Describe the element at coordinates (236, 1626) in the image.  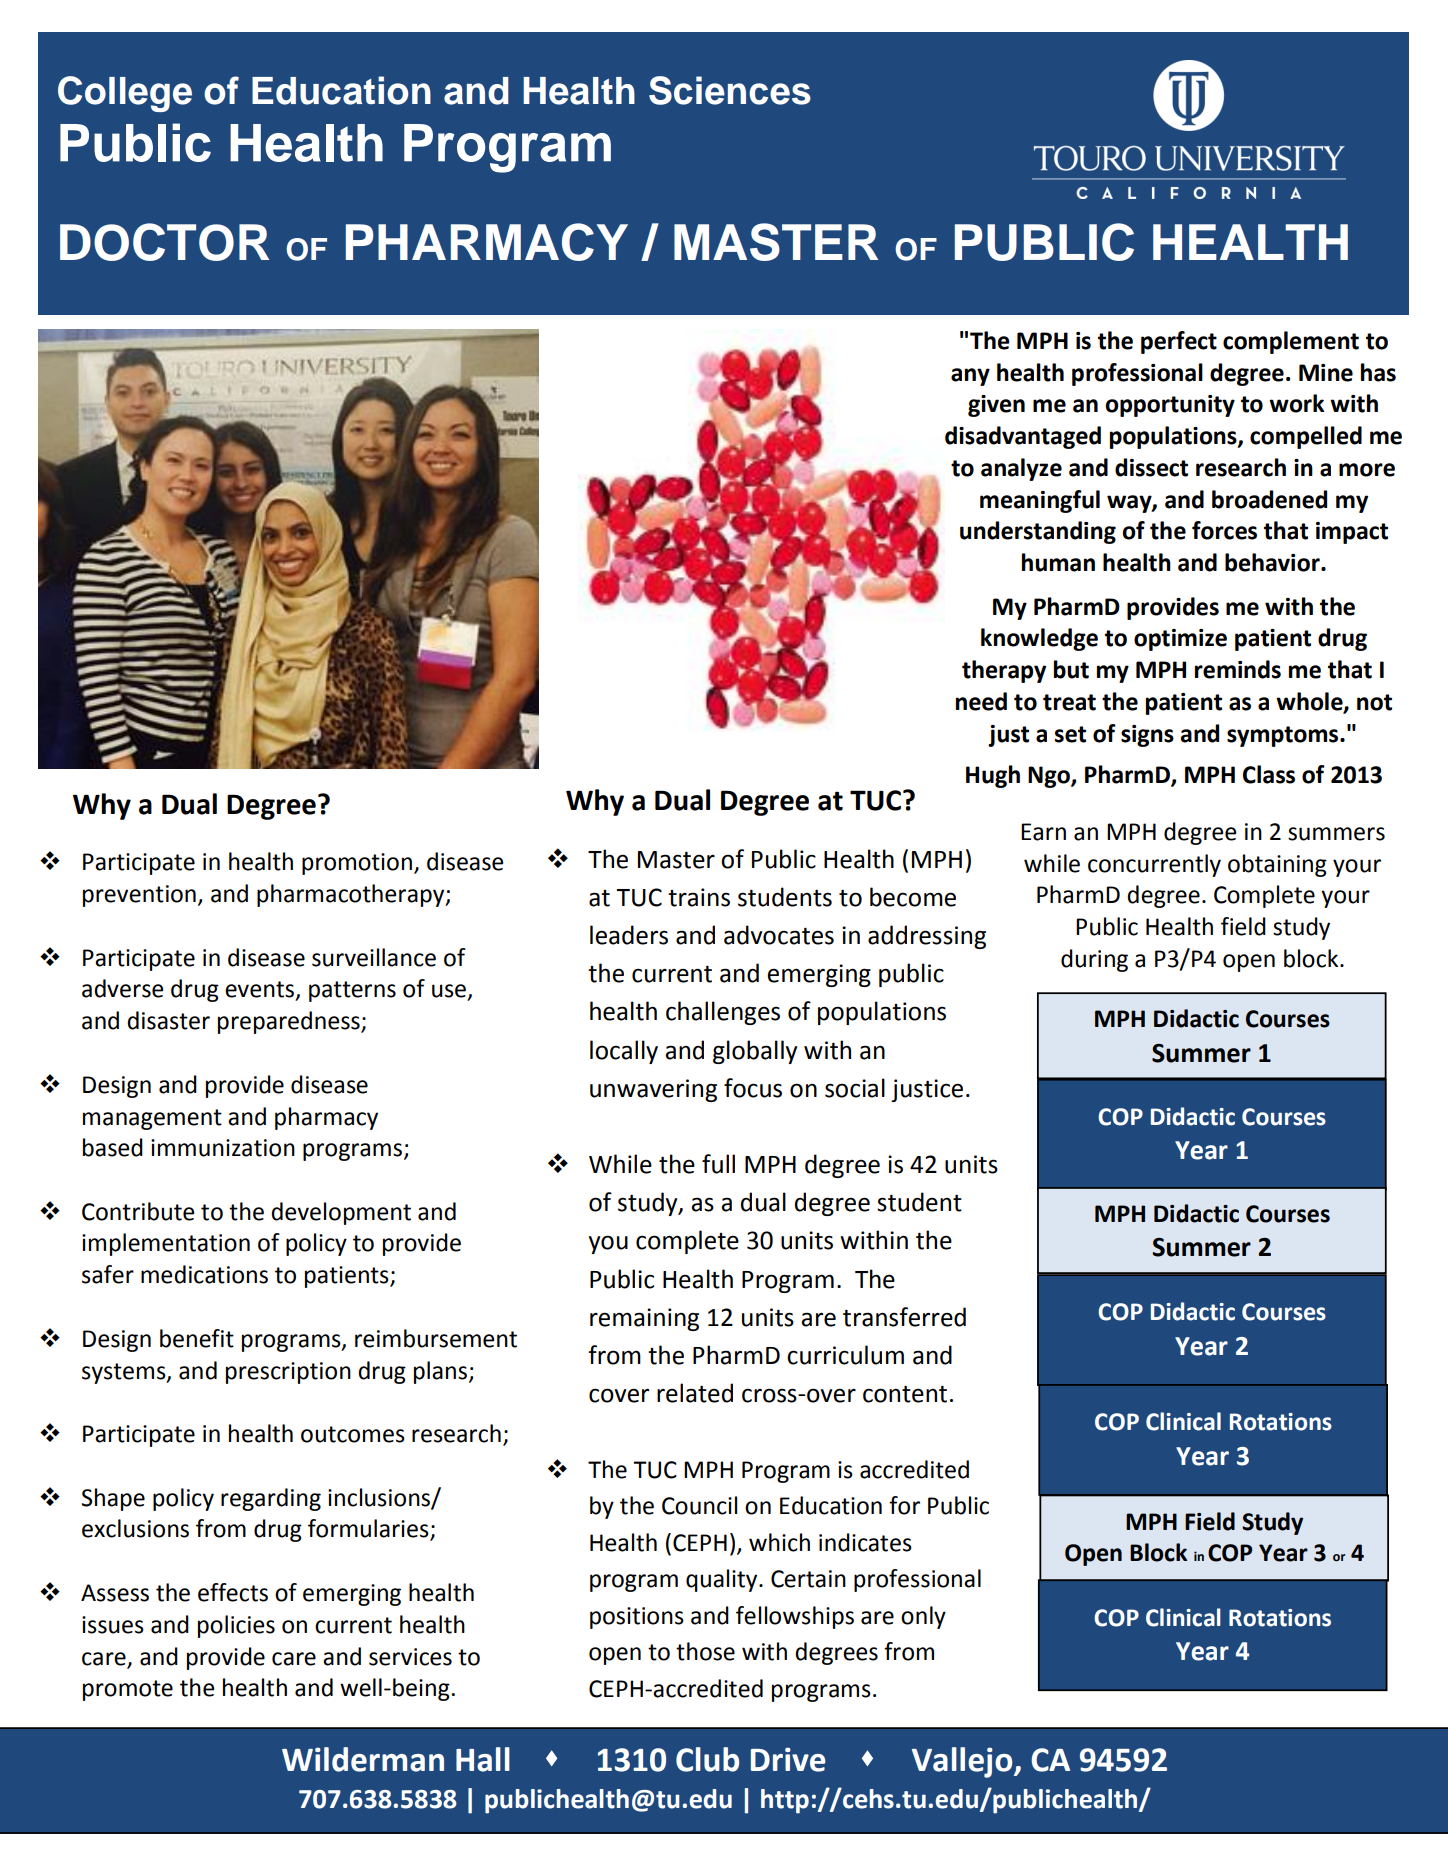
I see `policies` at that location.
